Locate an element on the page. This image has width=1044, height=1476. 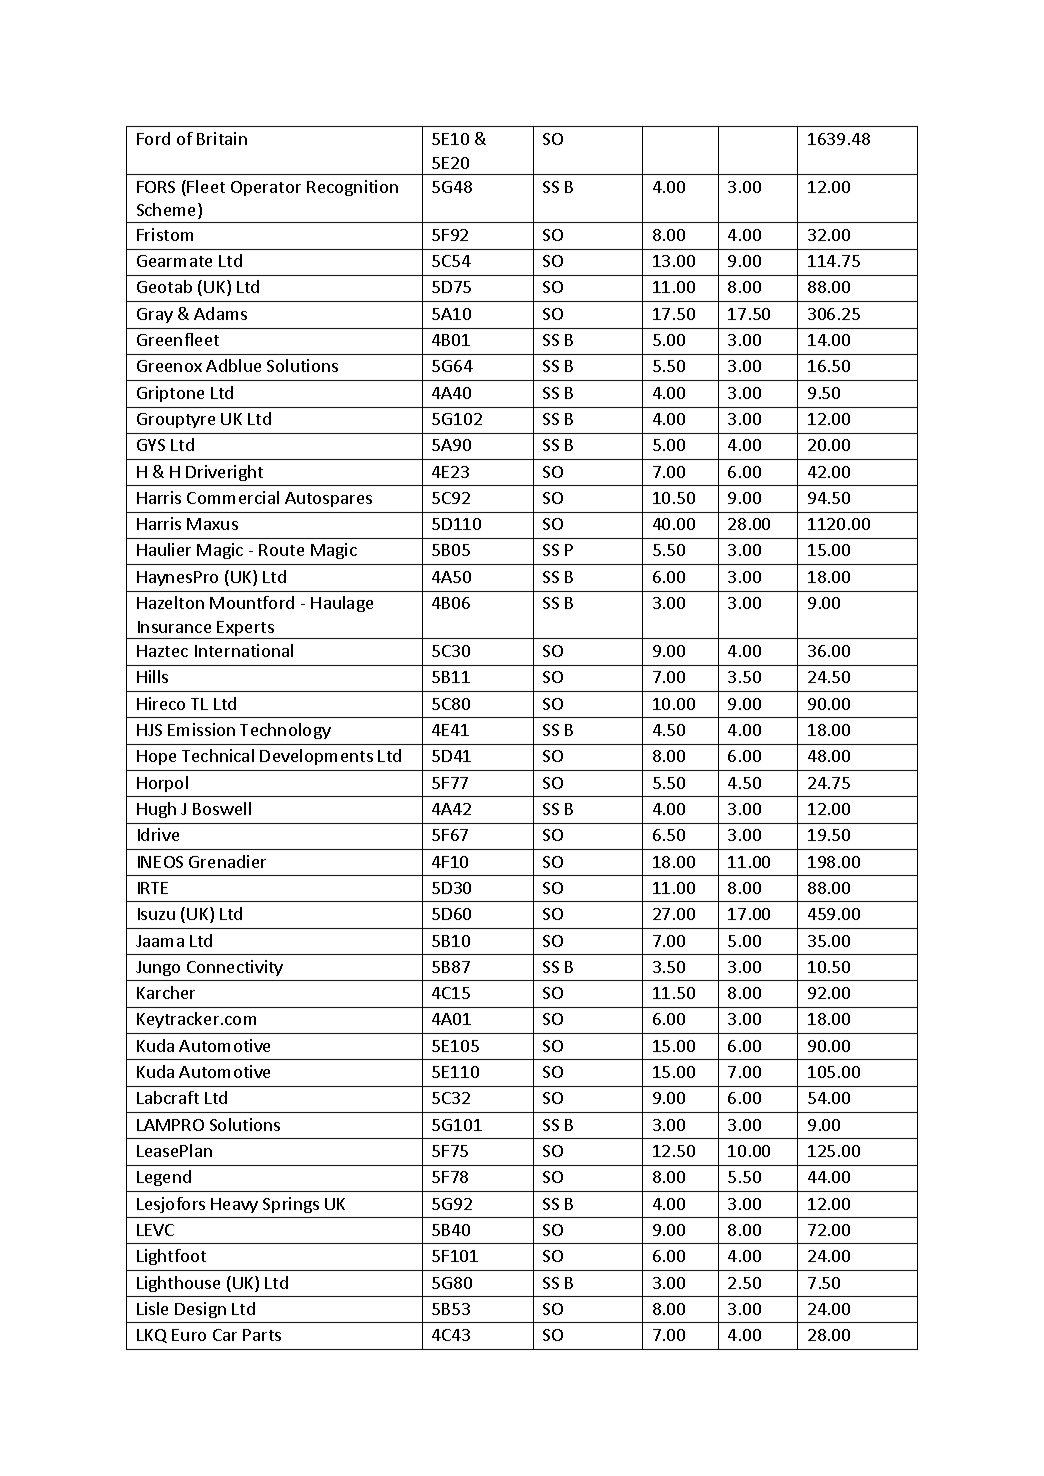
Scheme is located at coordinates (168, 211).
